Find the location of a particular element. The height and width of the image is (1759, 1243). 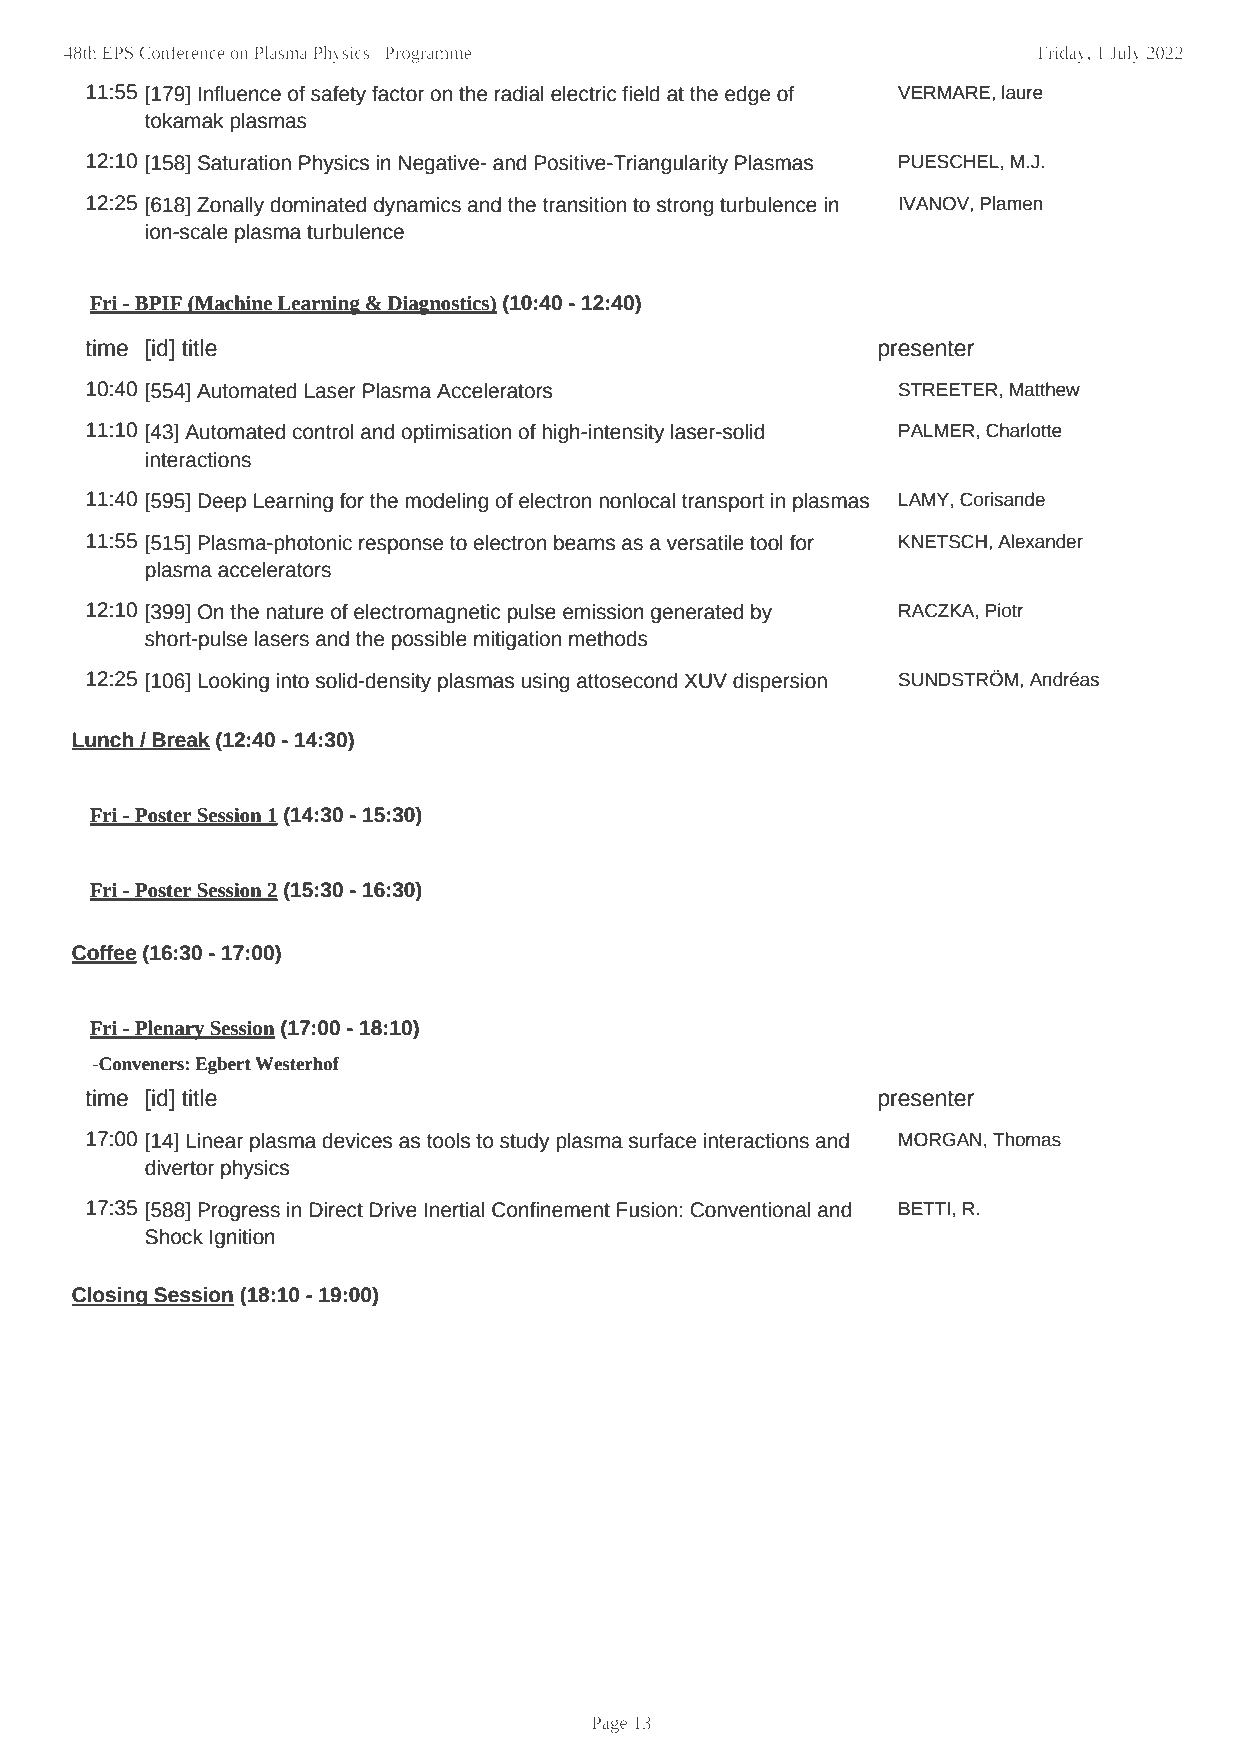

using is located at coordinates (545, 683).
